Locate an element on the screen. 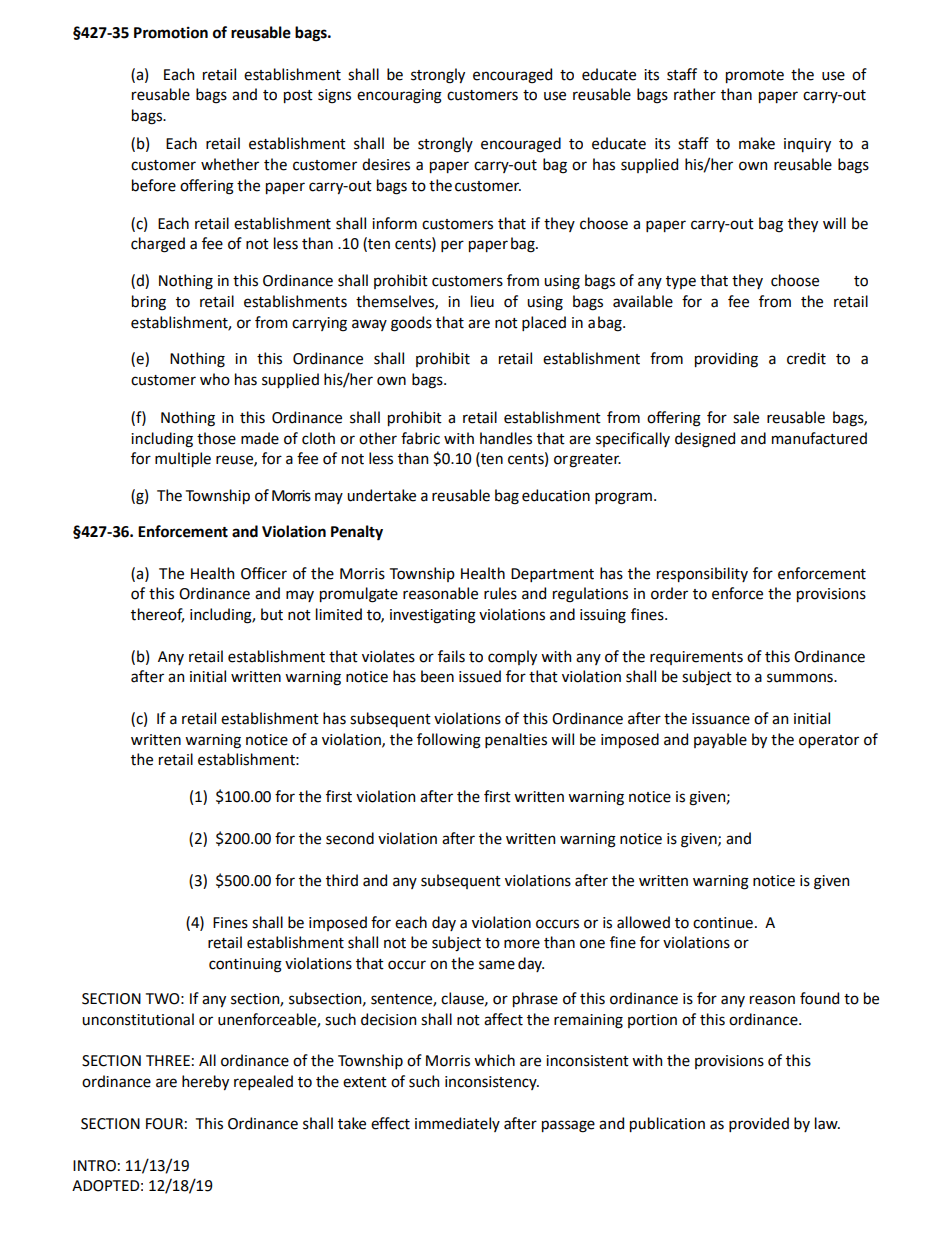  providing is located at coordinates (726, 360).
